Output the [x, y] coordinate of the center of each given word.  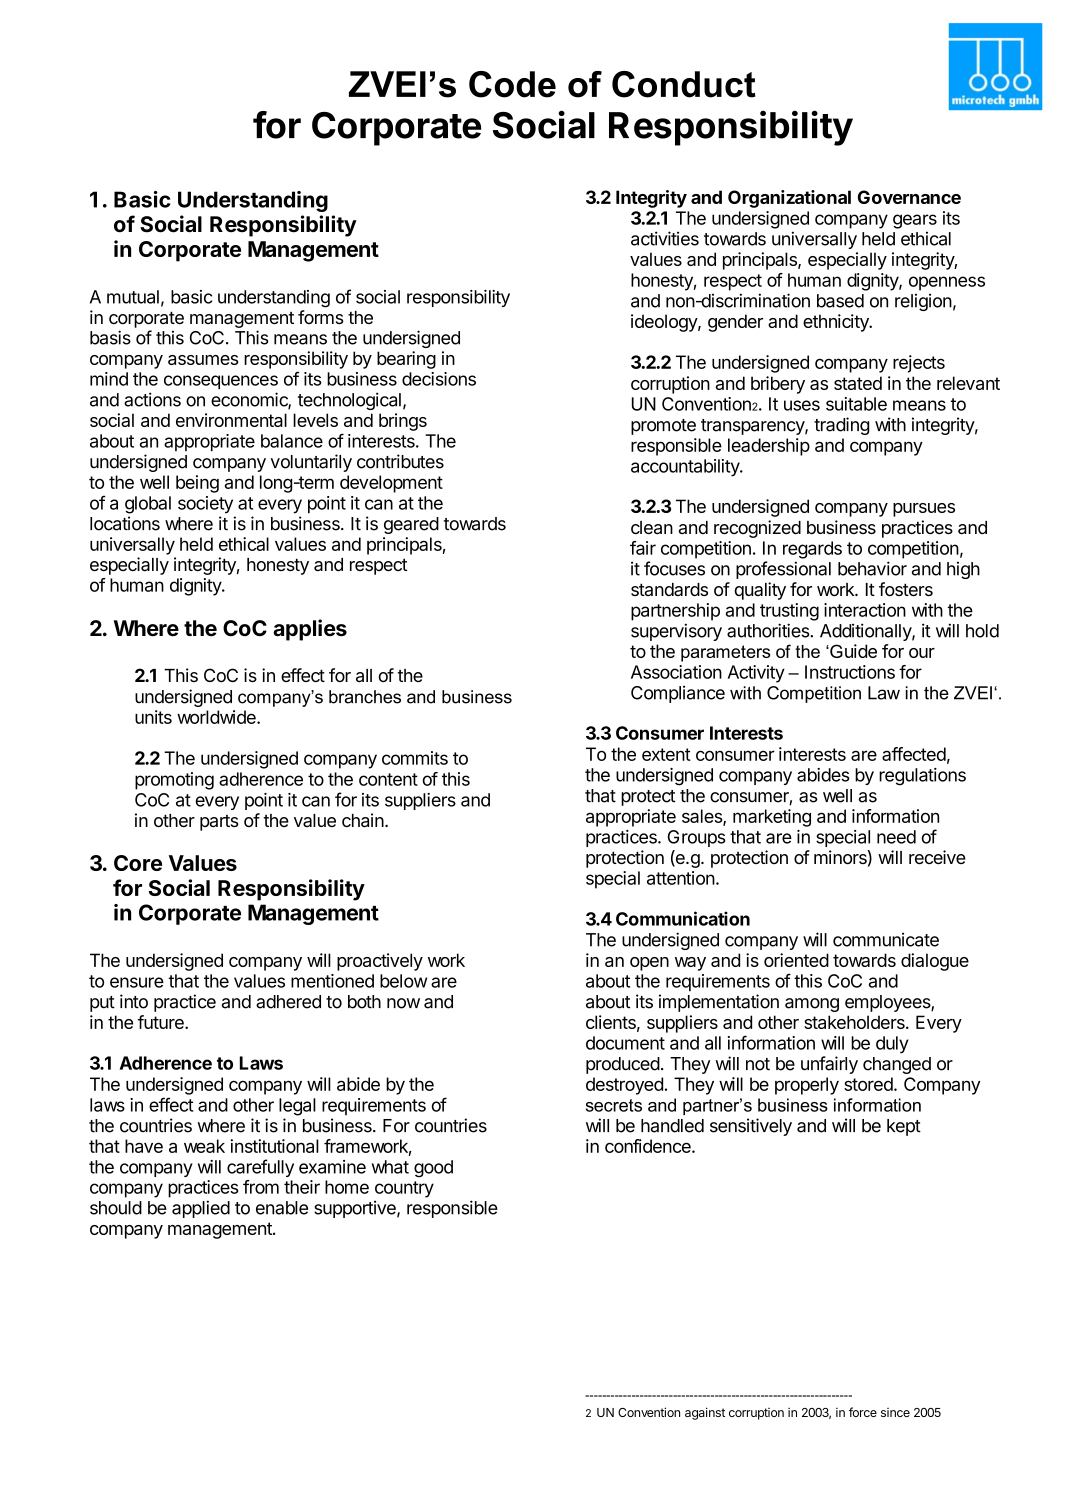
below [403, 981]
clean [652, 527]
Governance [909, 197]
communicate [886, 939]
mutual [133, 297]
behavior [872, 568]
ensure [137, 982]
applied [201, 1209]
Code [512, 84]
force [863, 1412]
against [705, 1413]
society [205, 505]
